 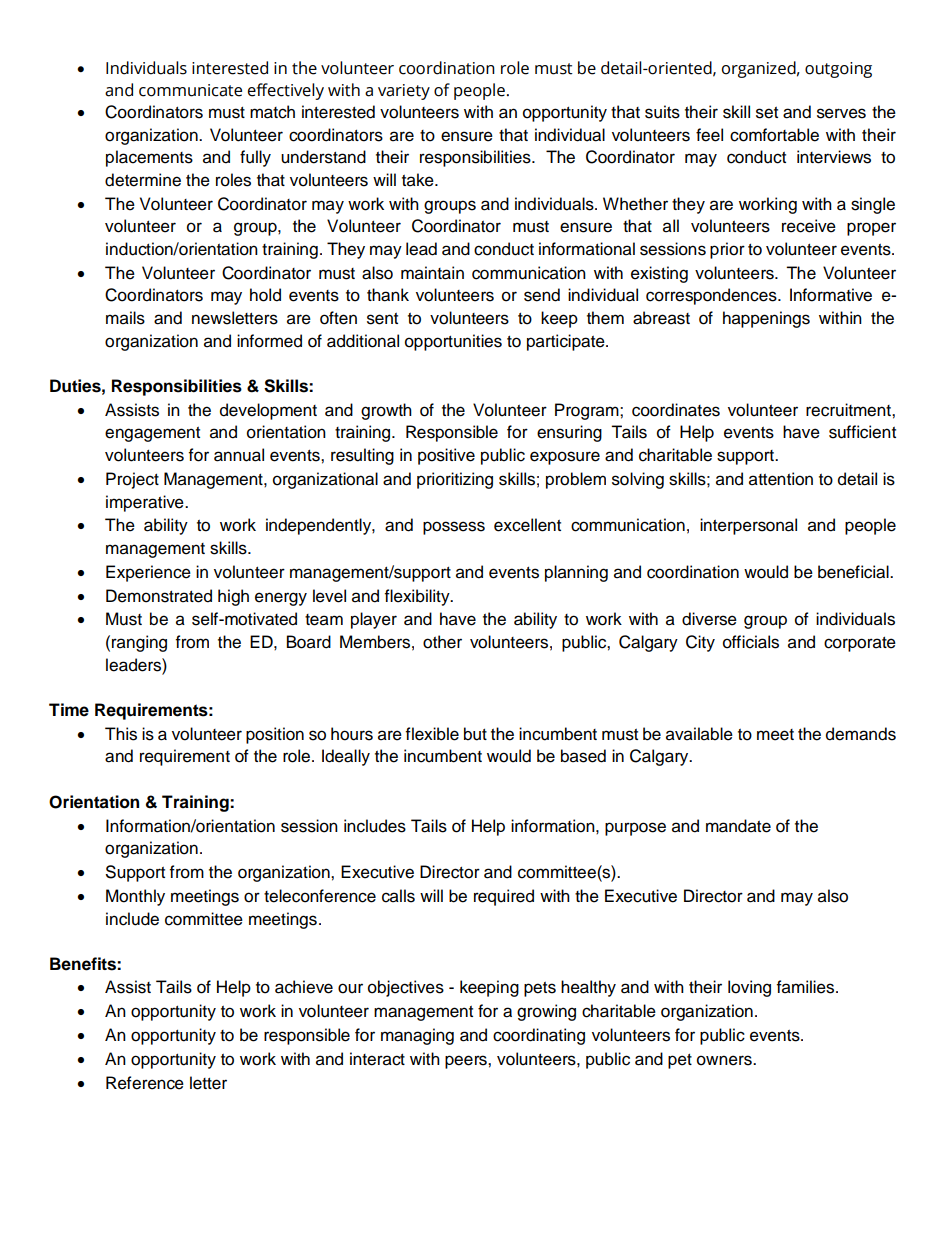 What do you see at coordinates (766, 319) in the screenshot?
I see `happenings` at bounding box center [766, 319].
